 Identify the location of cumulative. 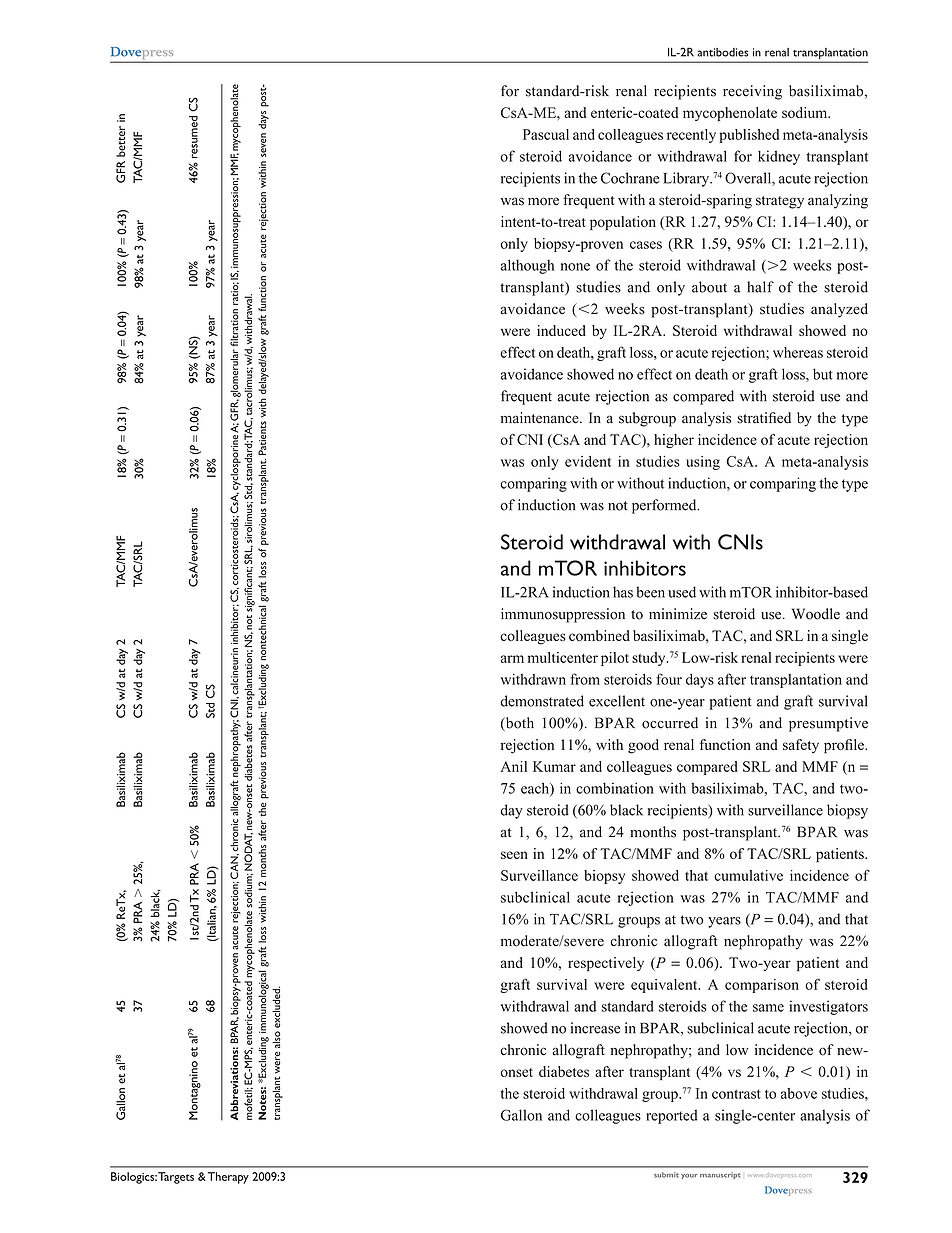
(748, 875).
